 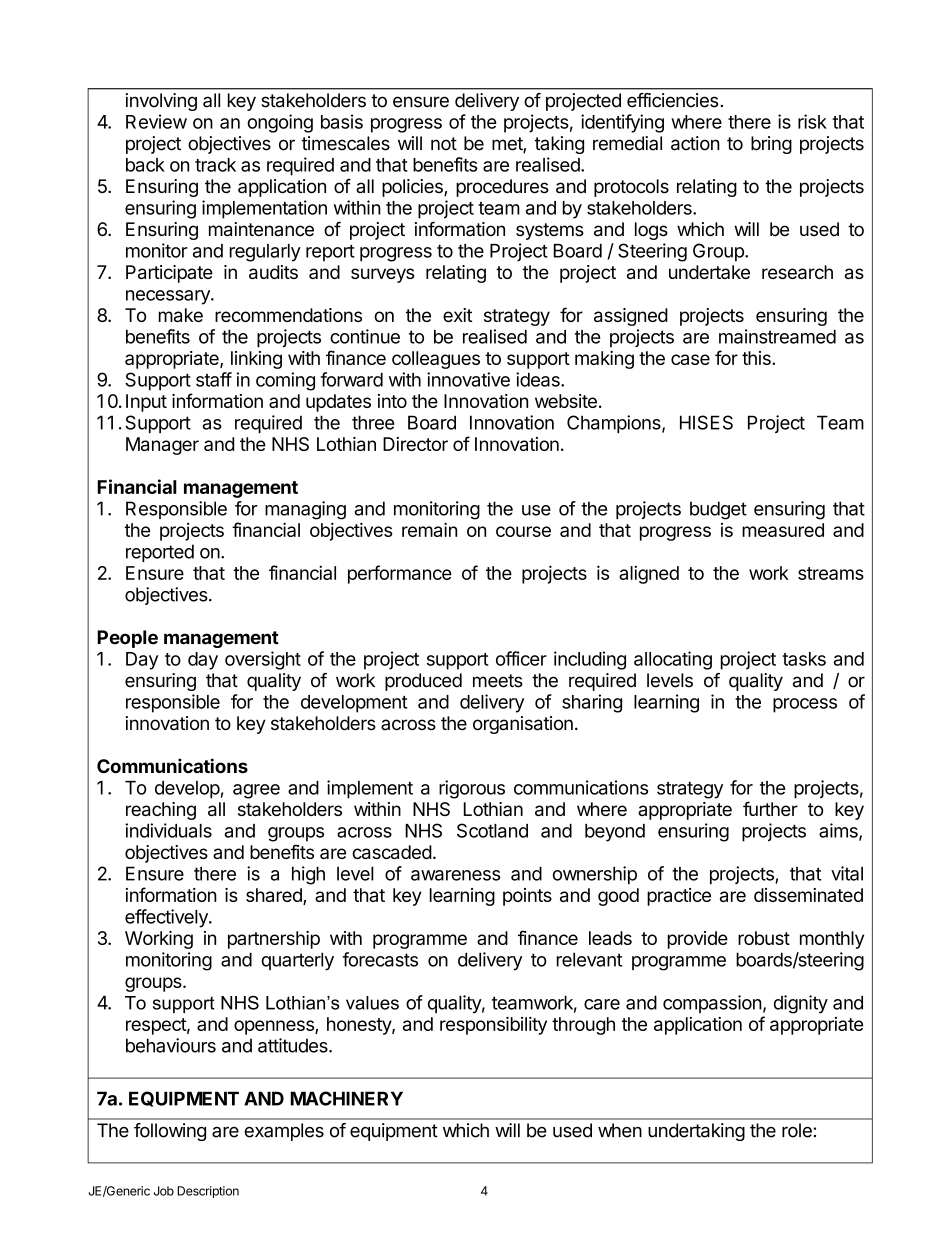 I want to click on further, so click(x=770, y=808).
